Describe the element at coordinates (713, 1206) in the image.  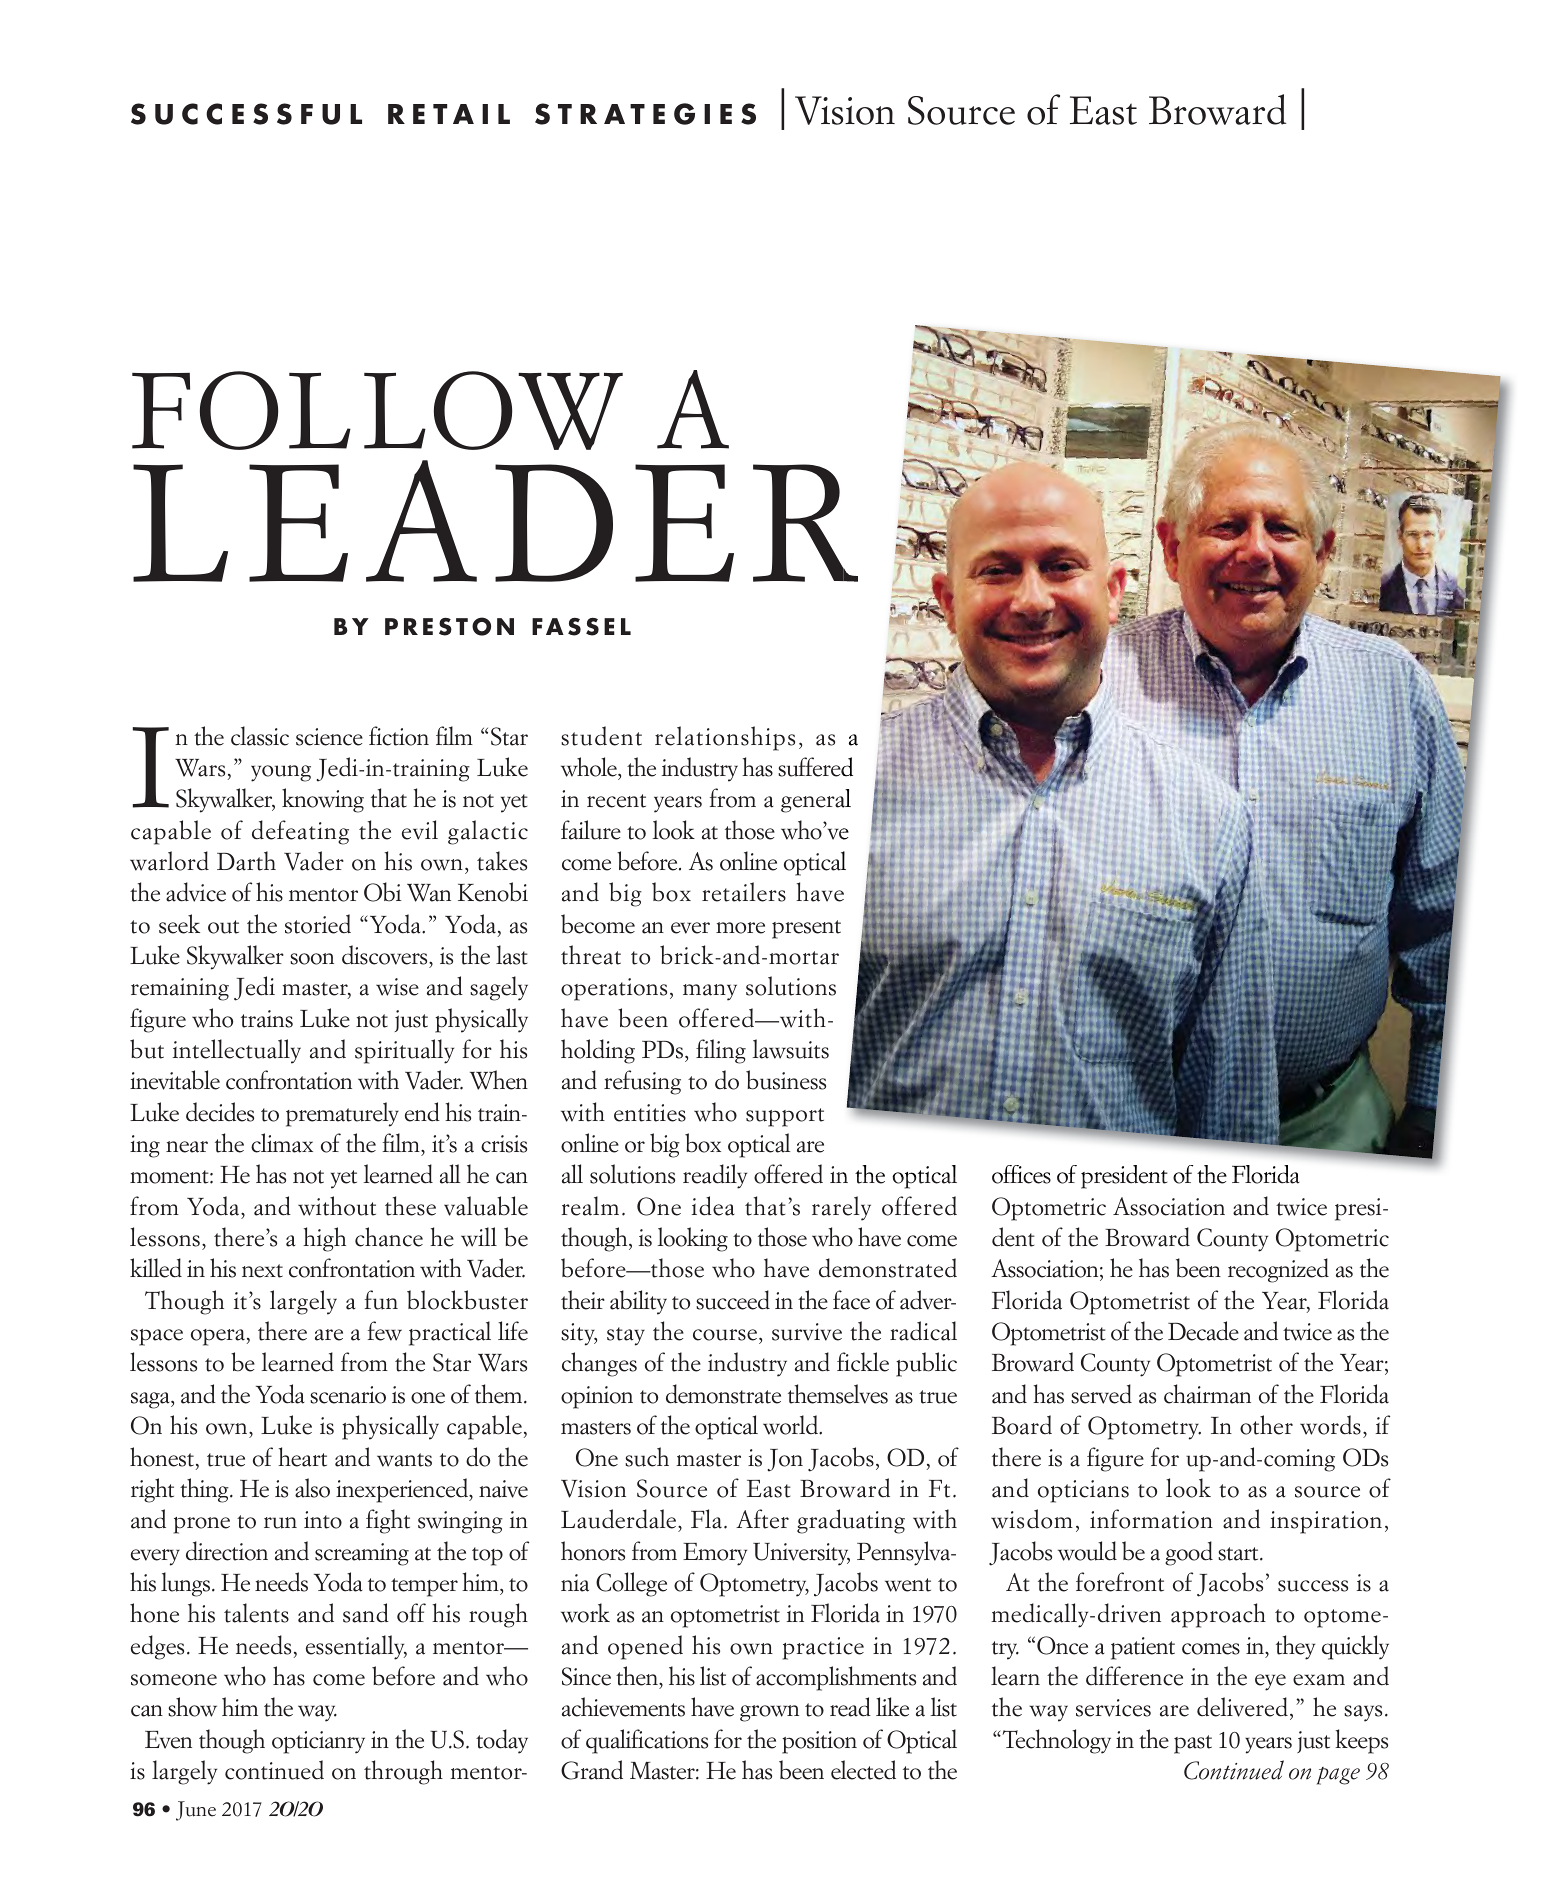
I see `idea` at that location.
